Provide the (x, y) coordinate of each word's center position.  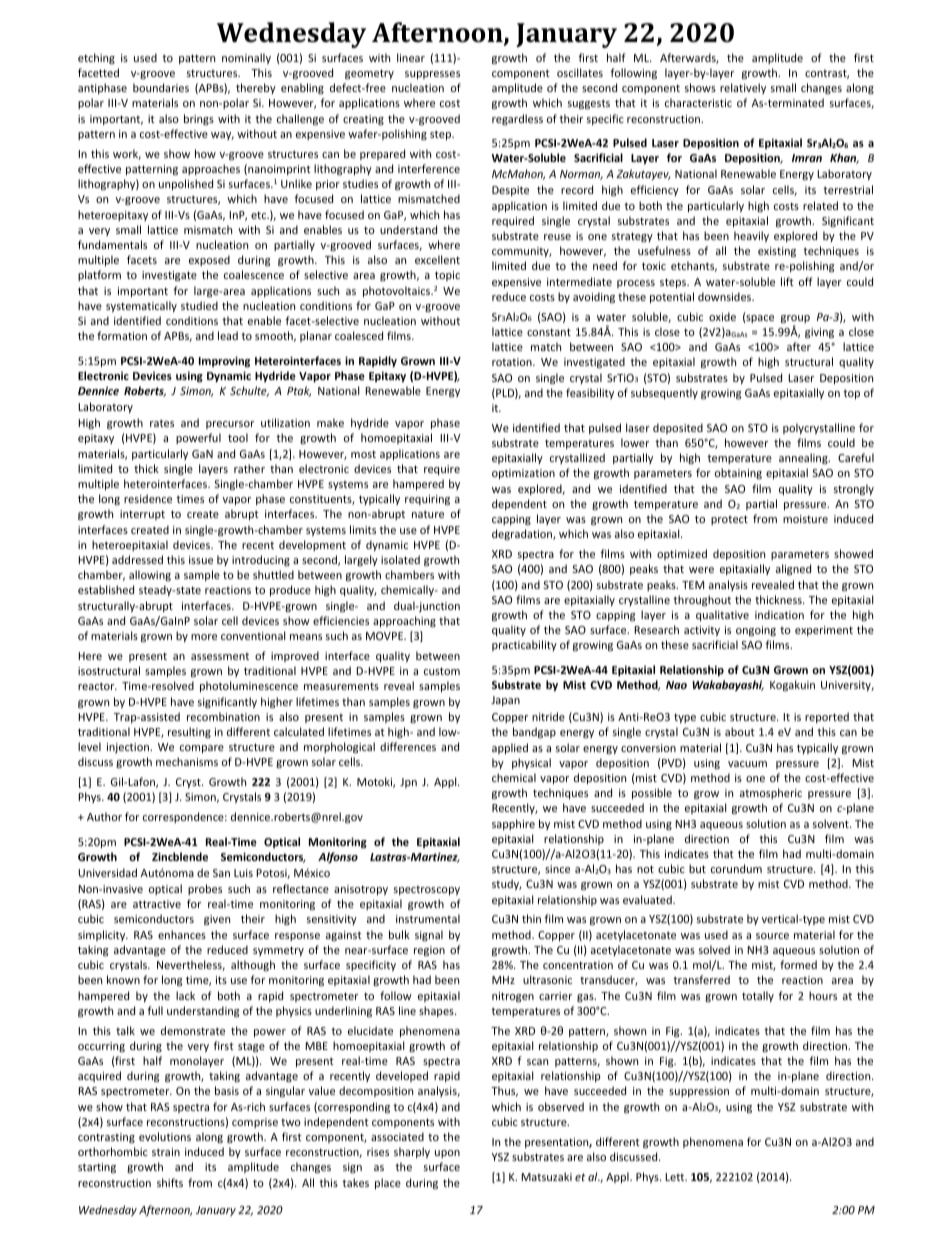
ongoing (756, 631)
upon (447, 1154)
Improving (224, 361)
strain (166, 1152)
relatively (743, 88)
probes (205, 889)
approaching (404, 621)
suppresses (432, 75)
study (507, 884)
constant (549, 332)
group (795, 320)
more (204, 637)
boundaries (161, 87)
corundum (736, 868)
